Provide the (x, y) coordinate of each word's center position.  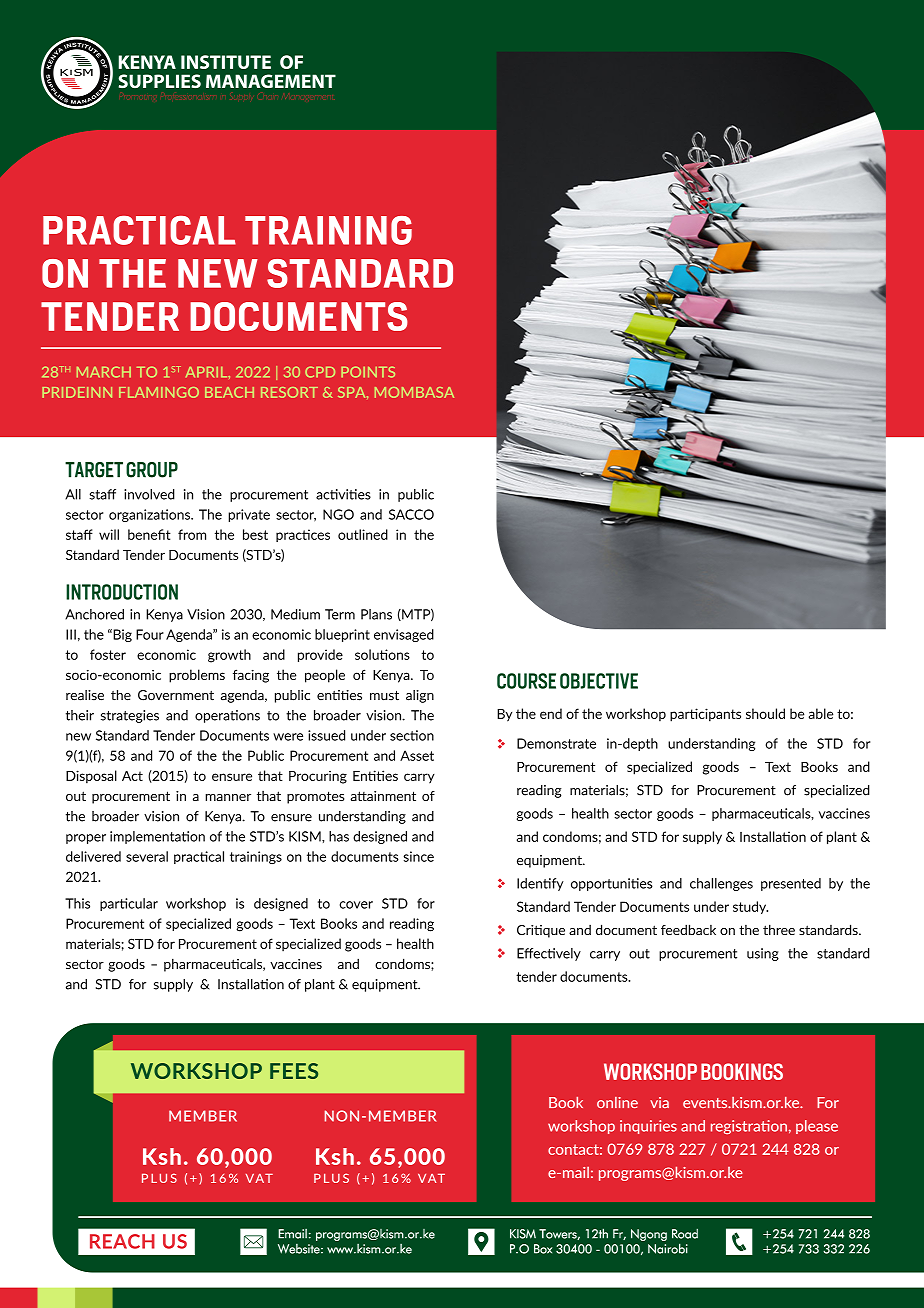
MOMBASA (414, 392)
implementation (157, 837)
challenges (721, 884)
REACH (122, 1241)
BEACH (229, 392)
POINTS (368, 372)
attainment (383, 796)
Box (543, 1249)
